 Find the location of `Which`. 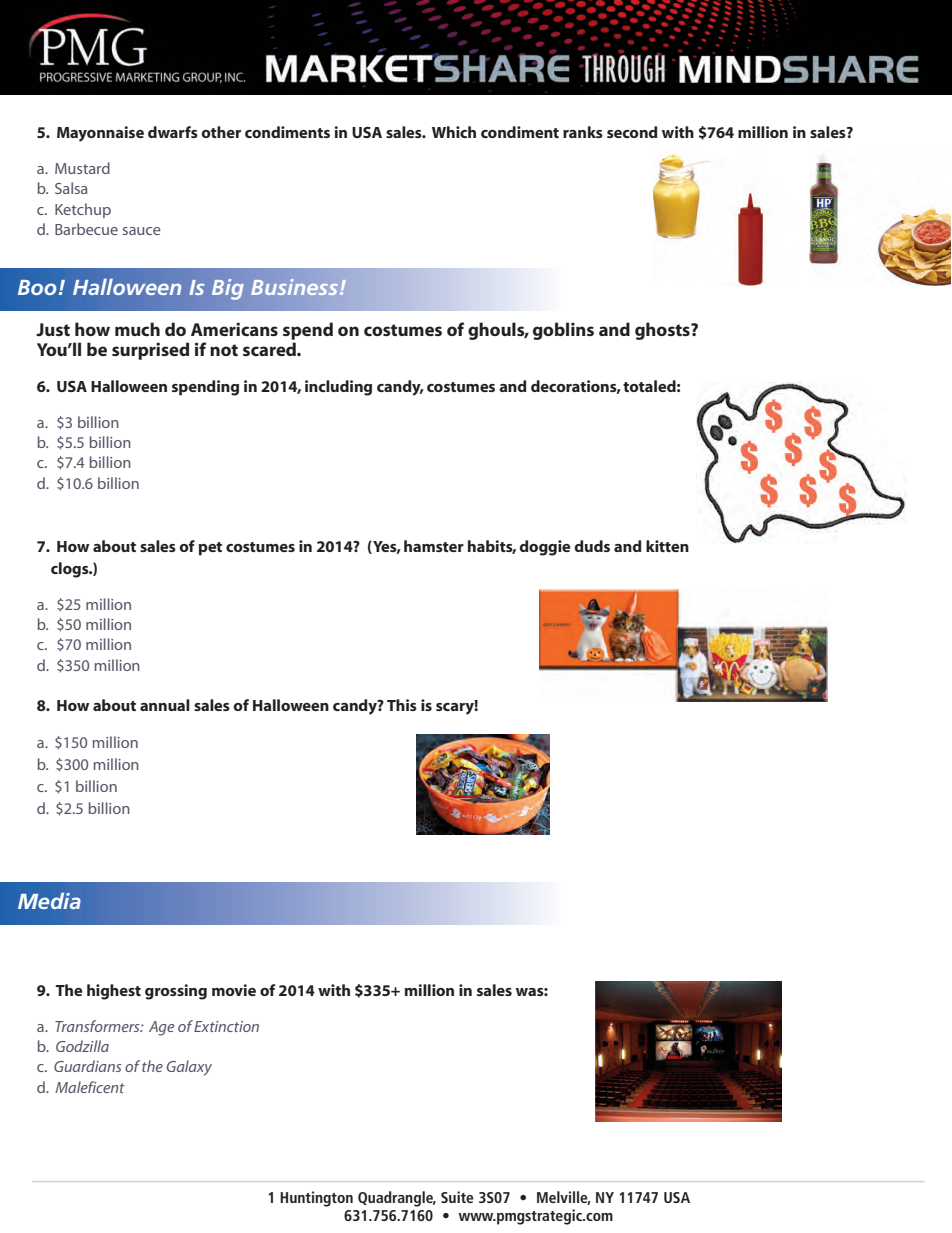

Which is located at coordinates (454, 132).
